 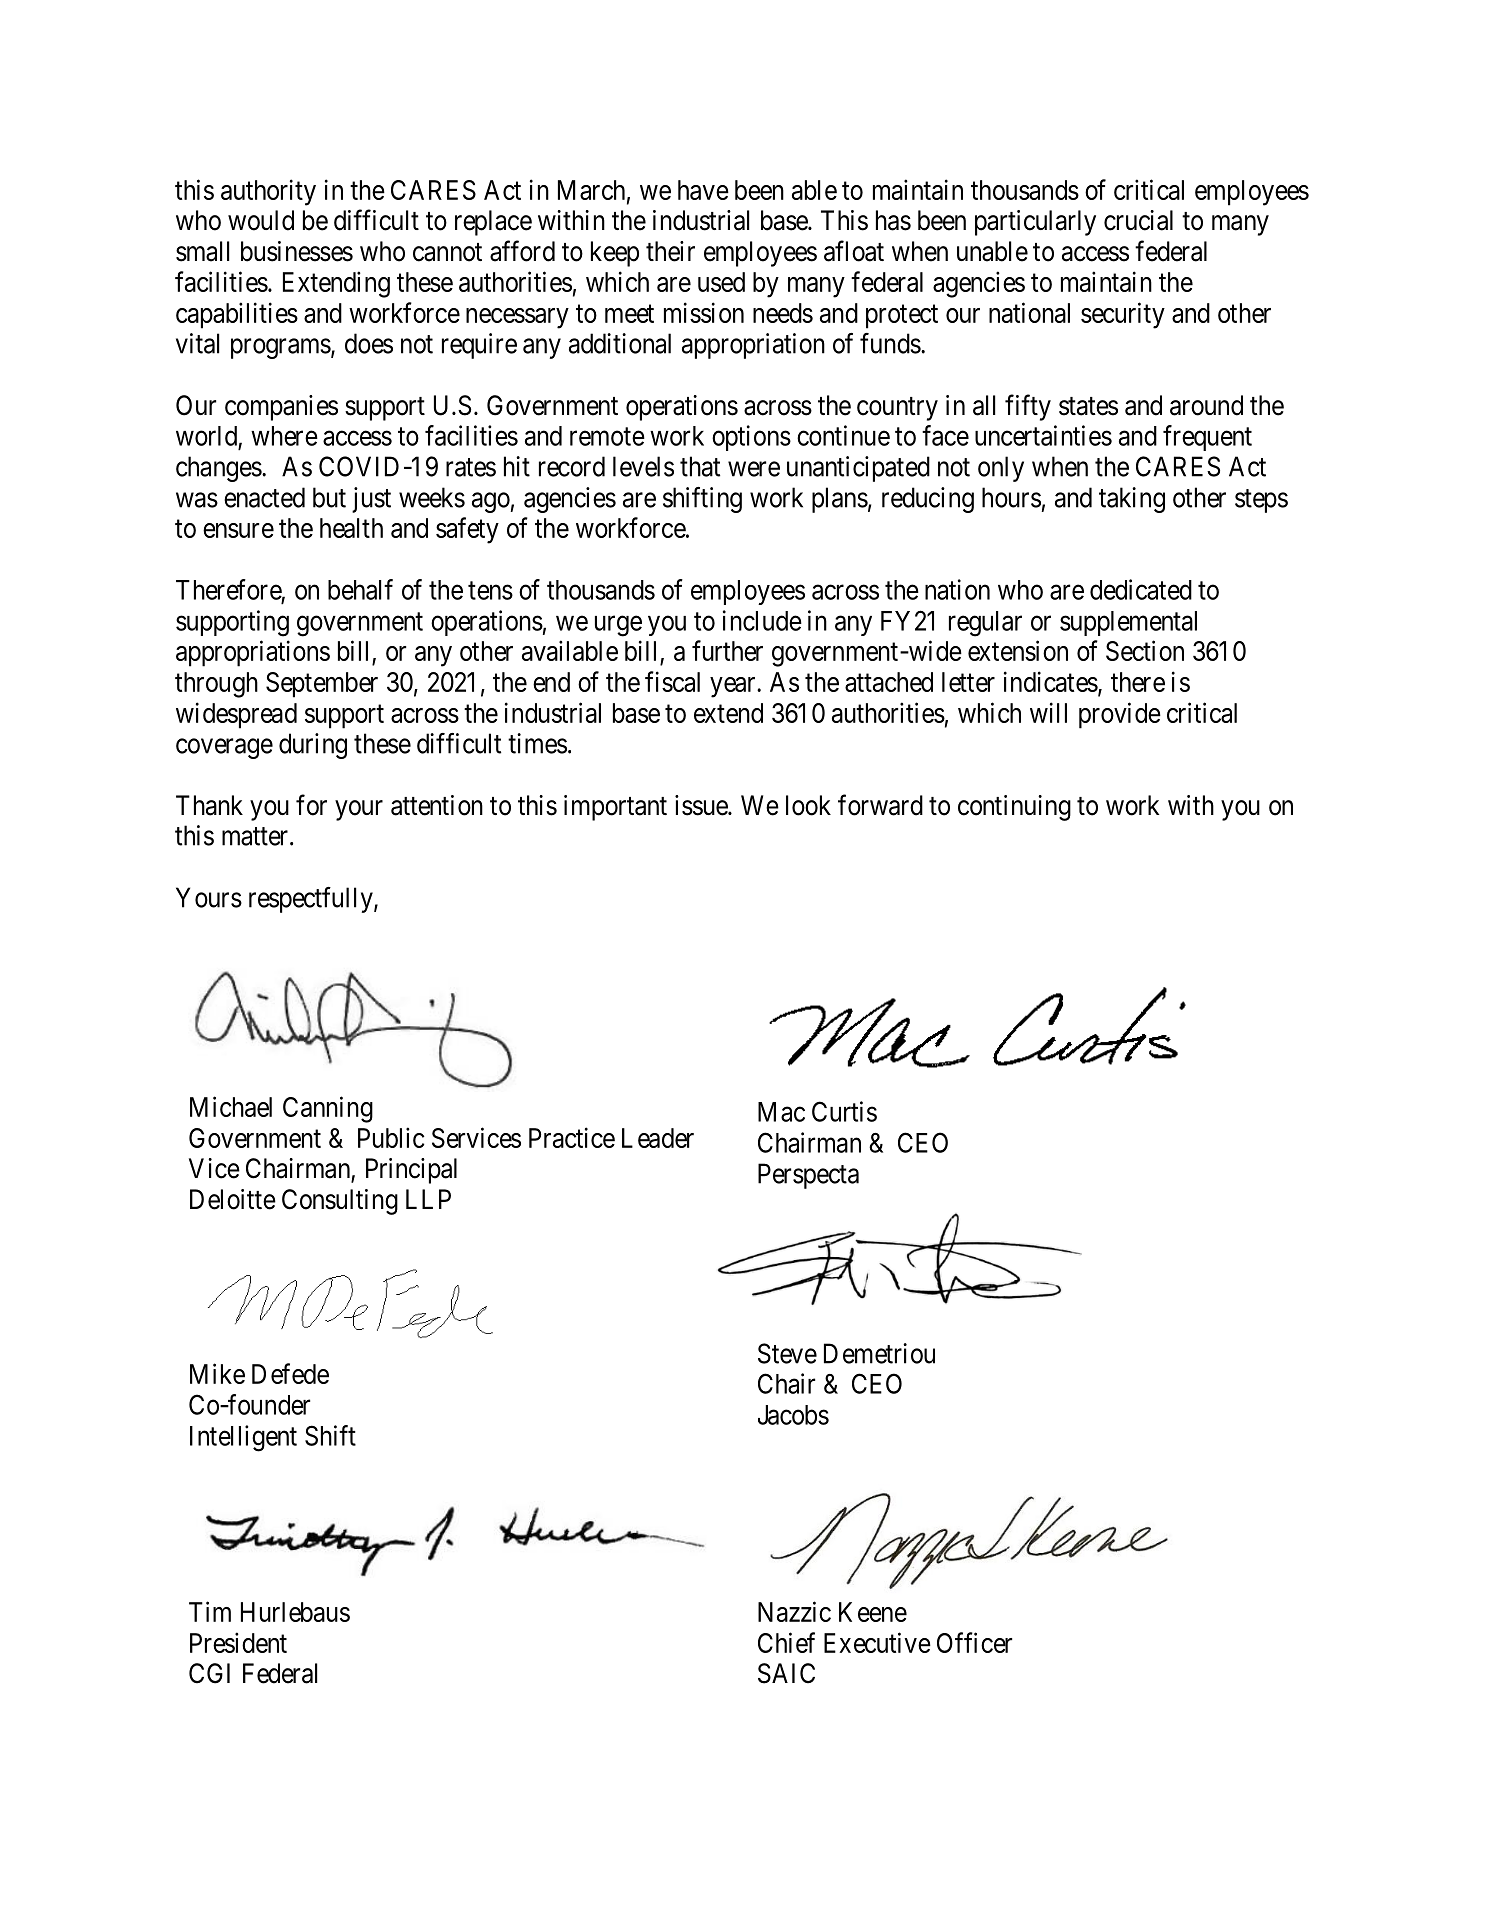 What do you see at coordinates (793, 1415) in the page?
I see `Jacobs` at bounding box center [793, 1415].
